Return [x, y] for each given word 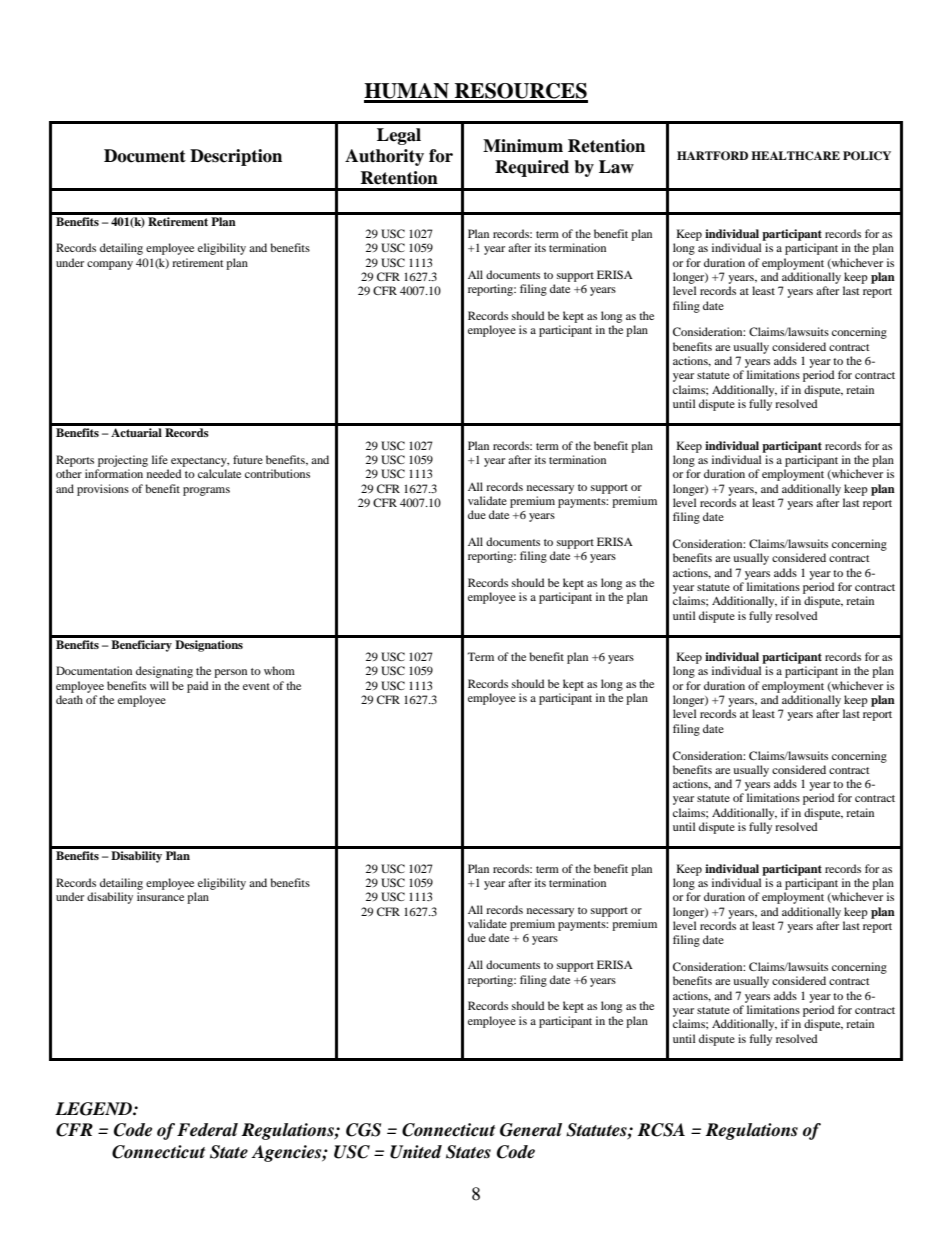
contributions [277, 473]
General [531, 1130]
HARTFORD [712, 156]
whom [279, 670]
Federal [207, 1130]
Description [236, 157]
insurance [160, 896]
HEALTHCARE [795, 156]
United [416, 1152]
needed [164, 473]
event [256, 686]
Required [532, 168]
